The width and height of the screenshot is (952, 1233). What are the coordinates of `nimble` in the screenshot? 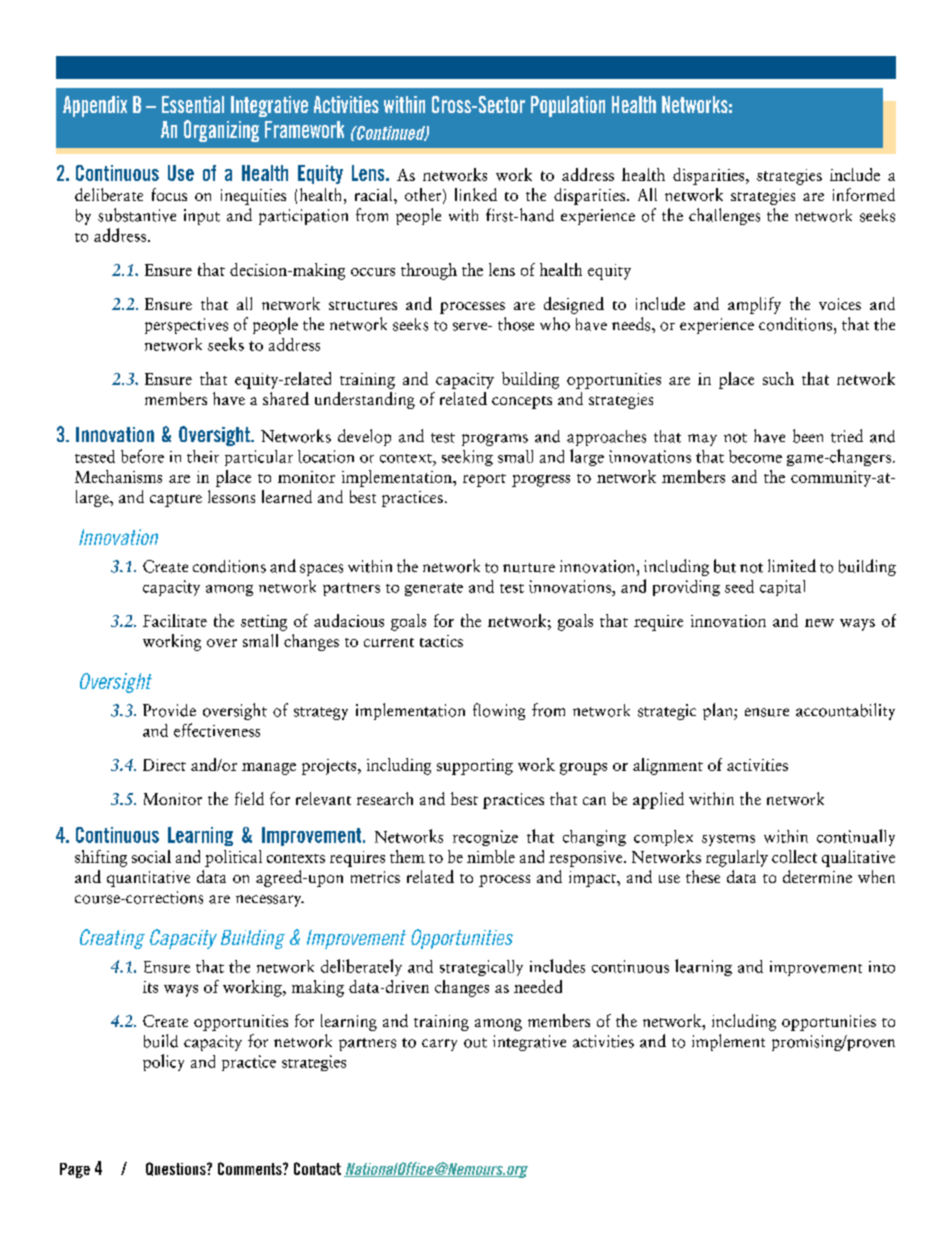 It's located at (491, 856).
